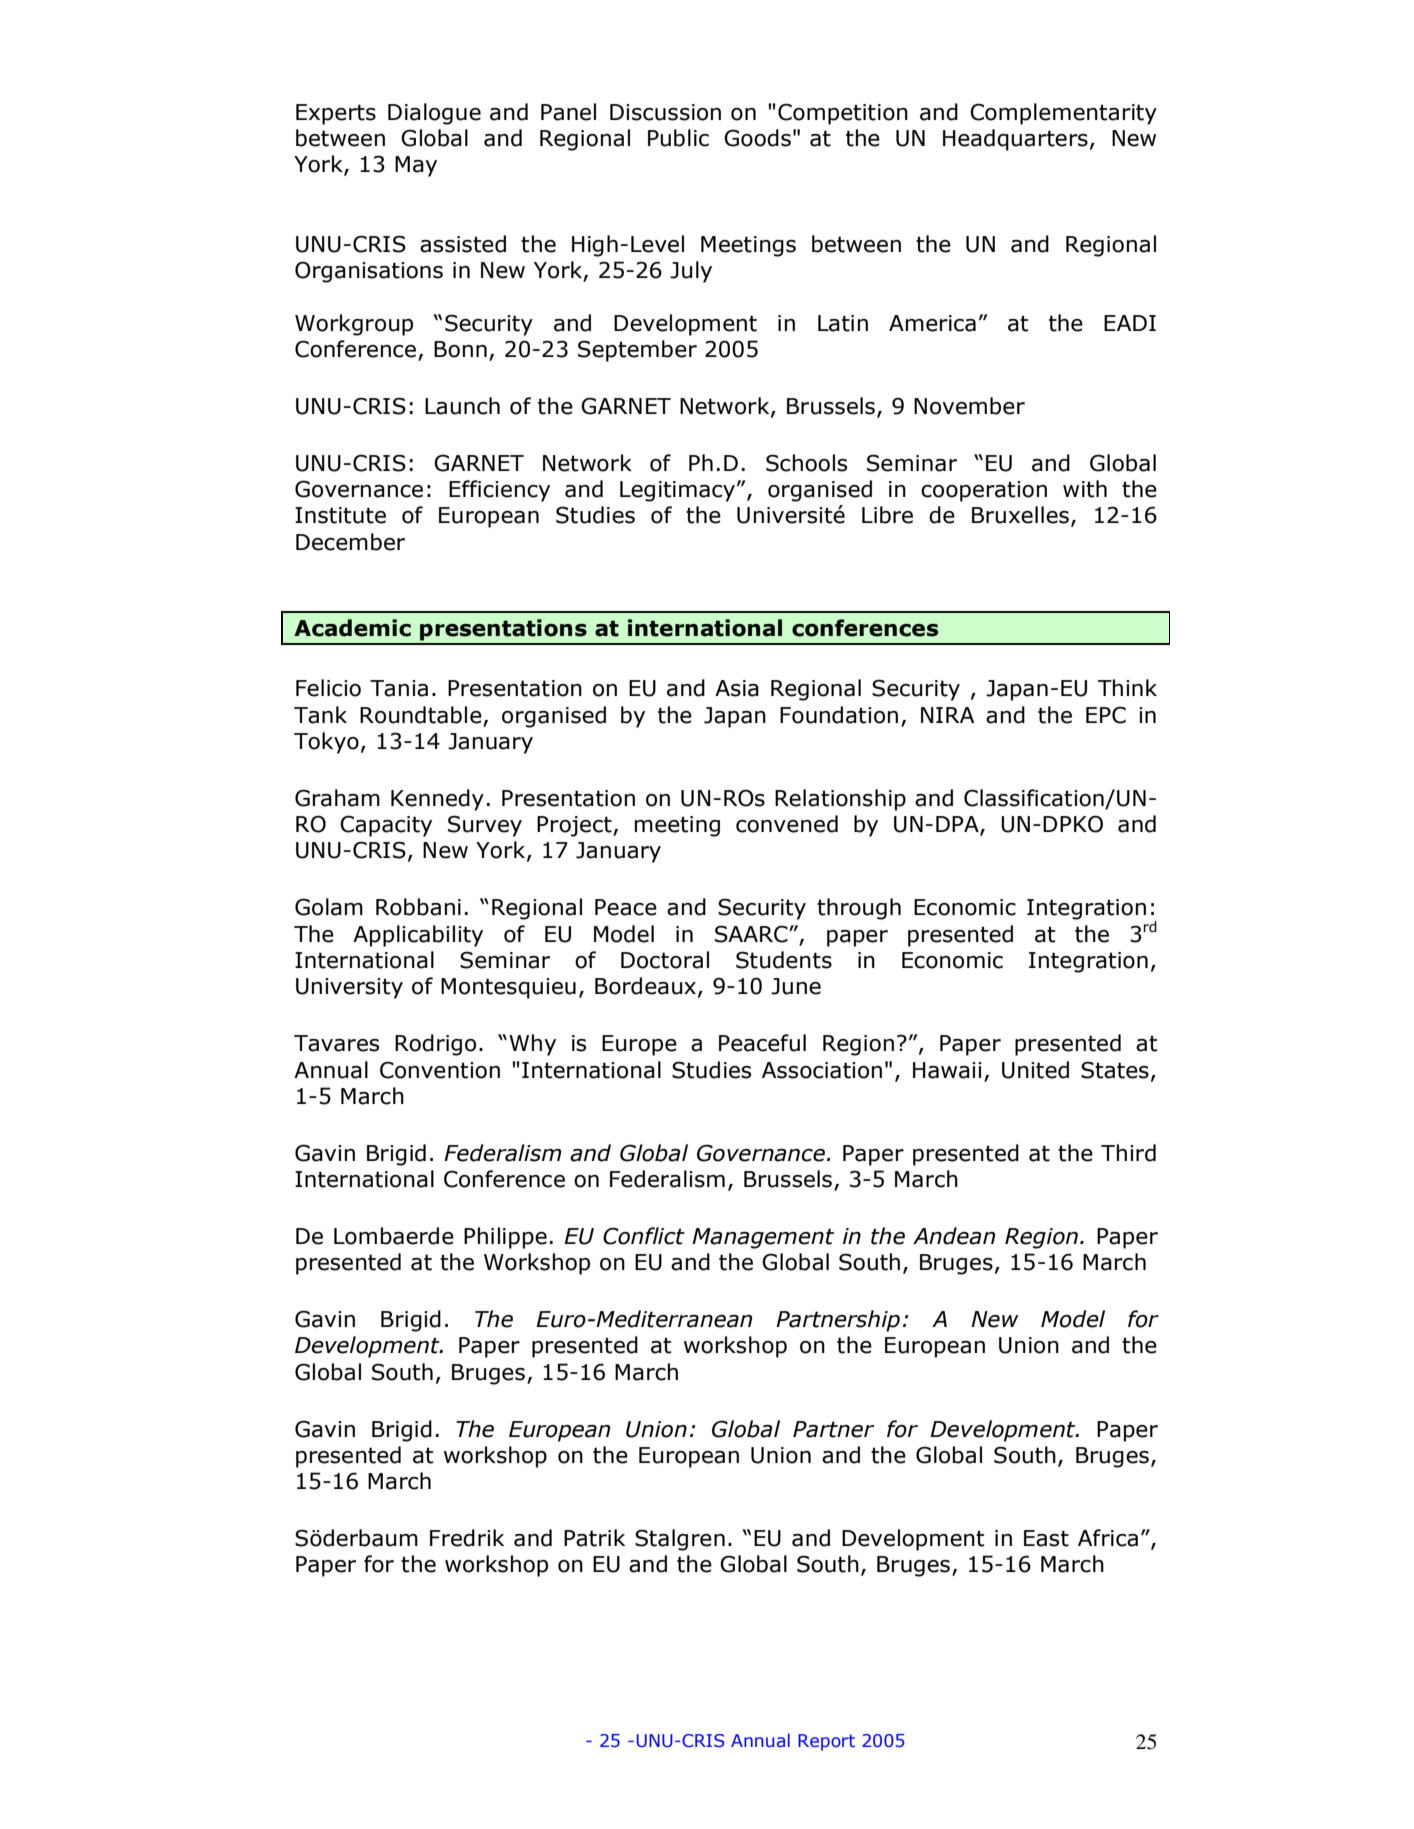 Image resolution: width=1414 pixels, height=1829 pixels. I want to click on Goods, so click(757, 138).
